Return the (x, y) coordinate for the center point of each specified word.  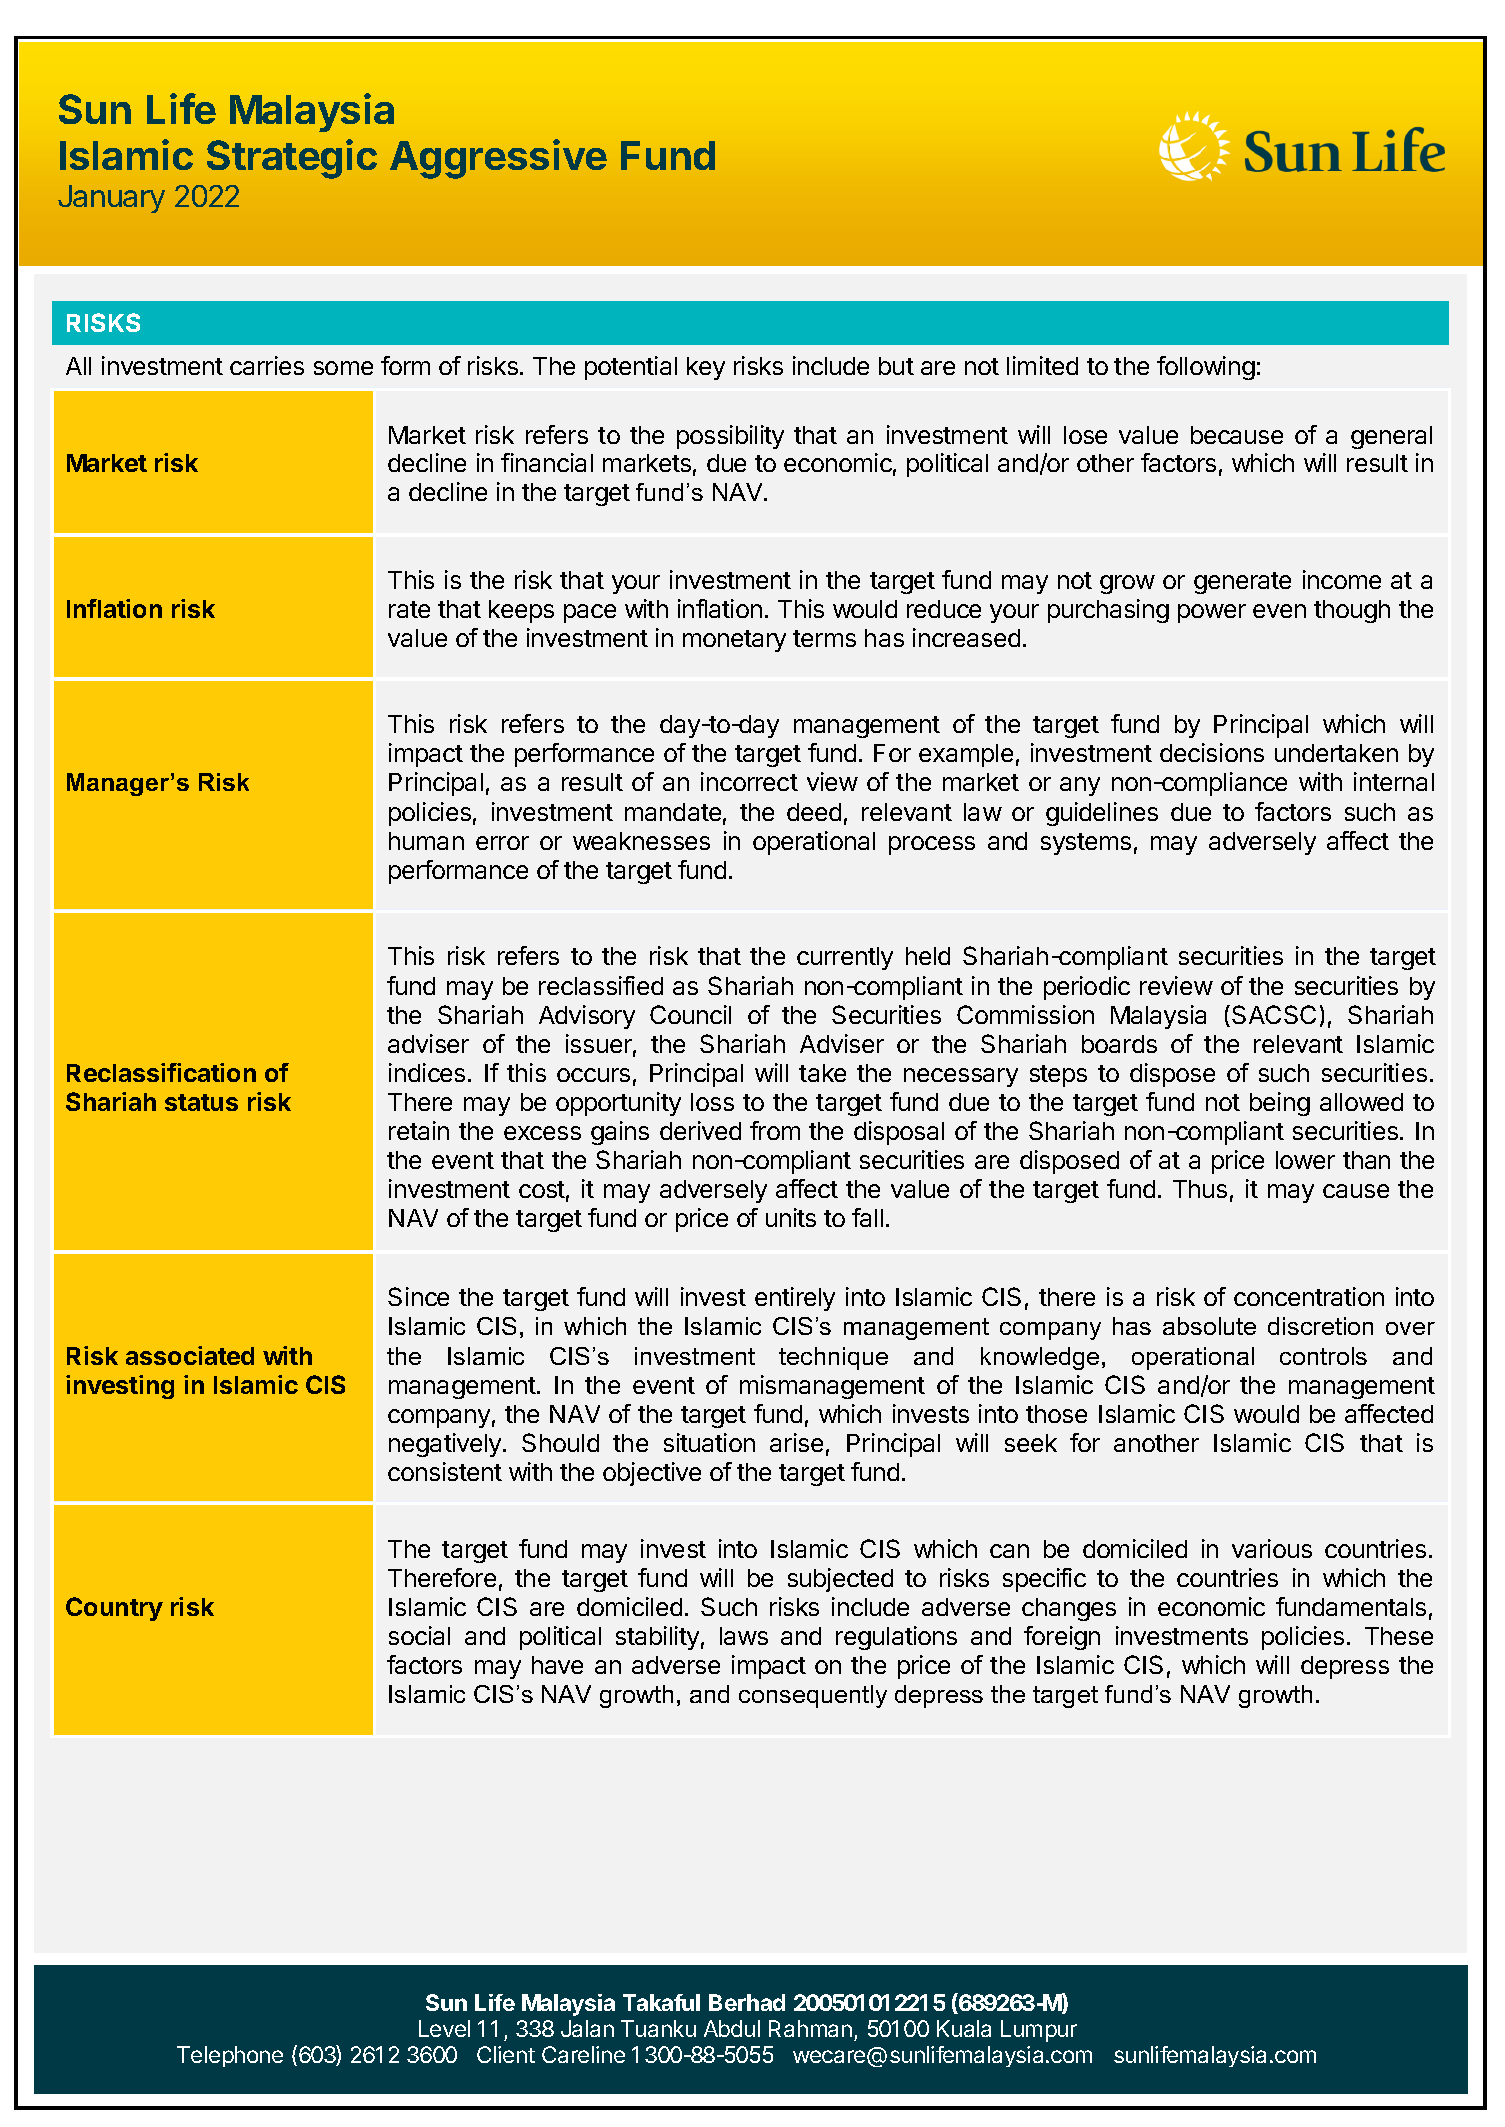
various (1272, 1548)
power (1212, 613)
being (1280, 1104)
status (201, 1102)
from (775, 1130)
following (1206, 368)
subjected (840, 1580)
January (111, 199)
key (706, 368)
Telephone (230, 2056)
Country (114, 1609)
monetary (734, 641)
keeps (521, 611)
